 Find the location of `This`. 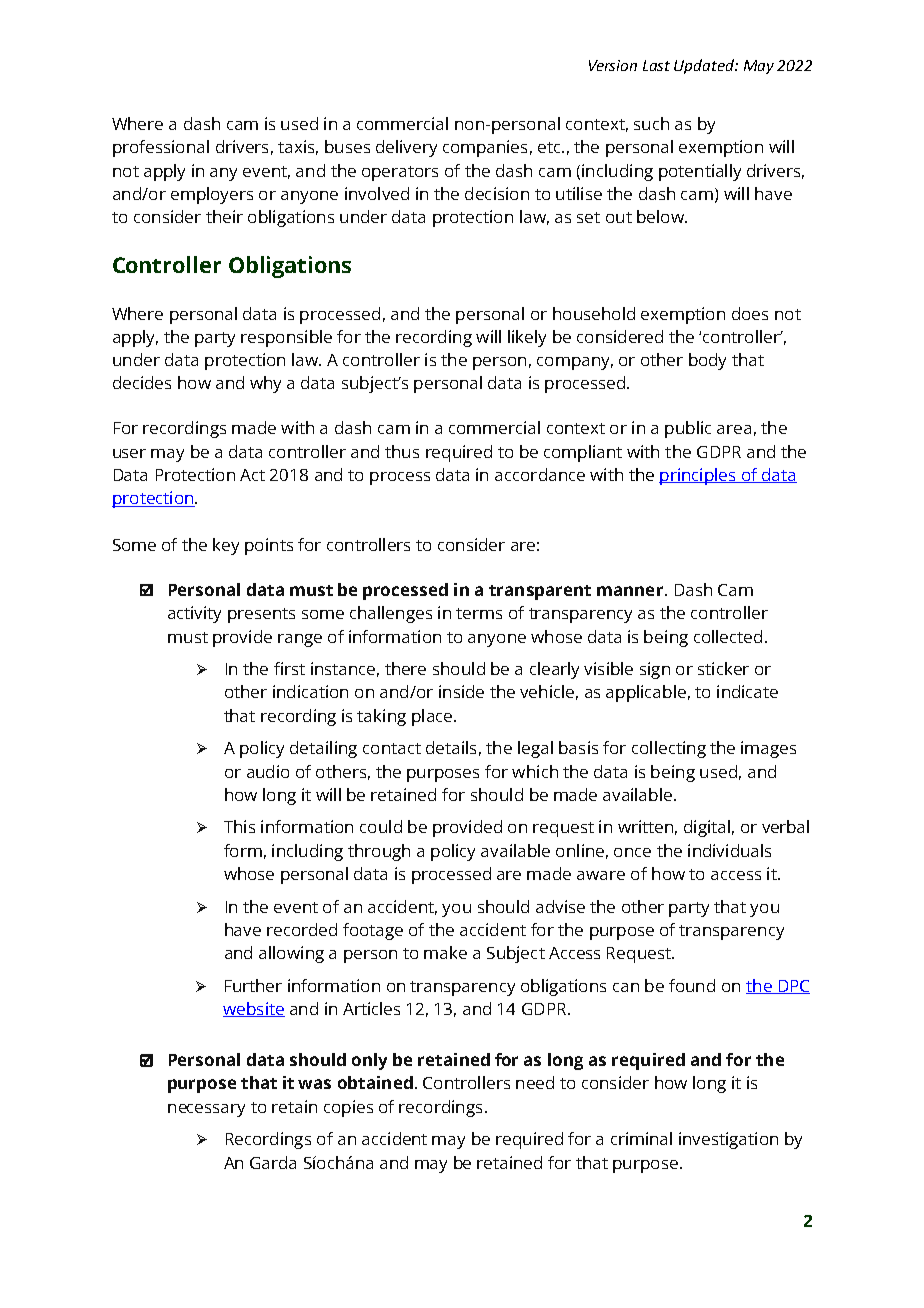

This is located at coordinates (239, 826).
